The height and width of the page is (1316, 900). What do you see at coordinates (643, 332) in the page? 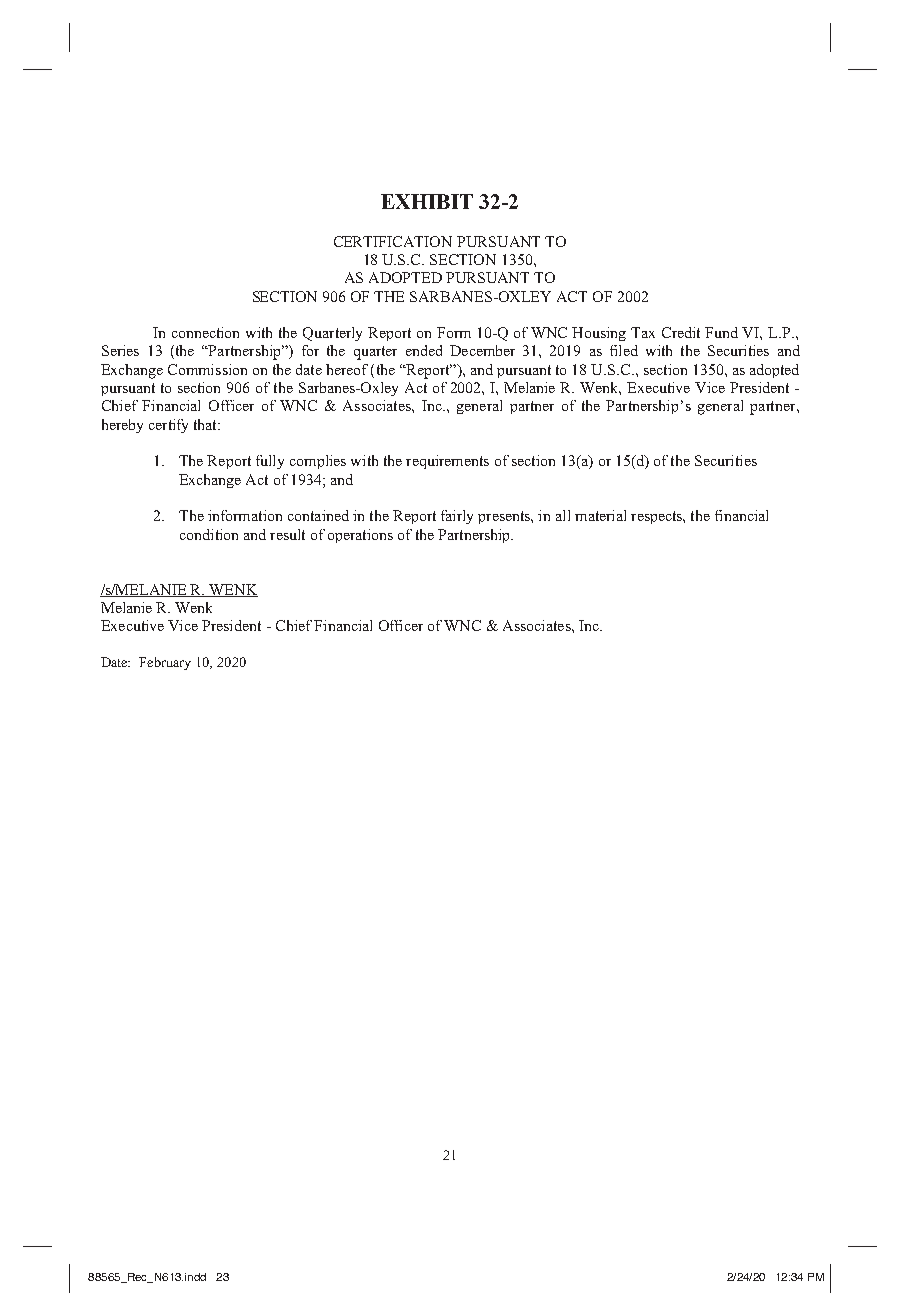
I see `Tax` at bounding box center [643, 332].
